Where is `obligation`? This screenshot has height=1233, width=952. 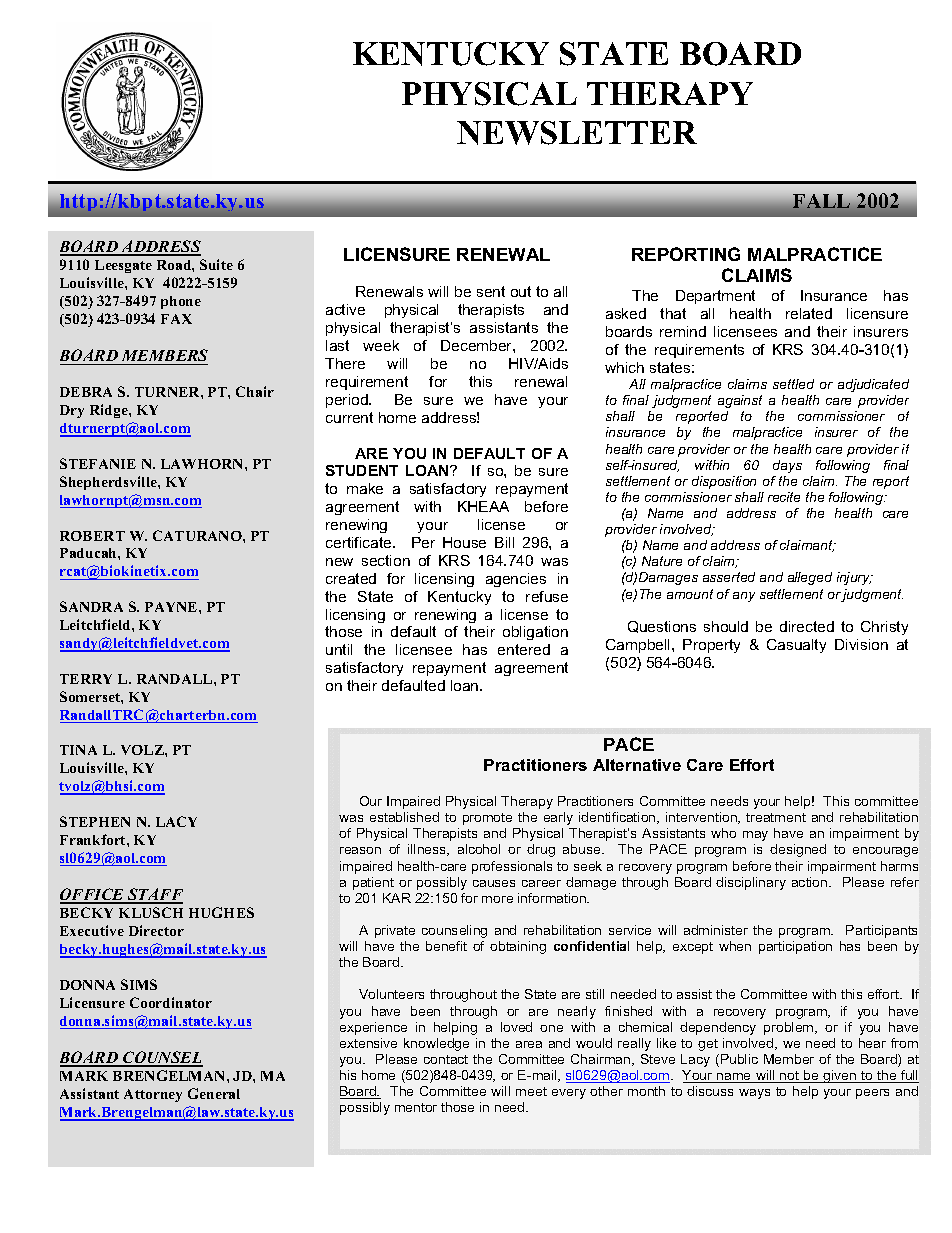
obligation is located at coordinates (535, 633).
